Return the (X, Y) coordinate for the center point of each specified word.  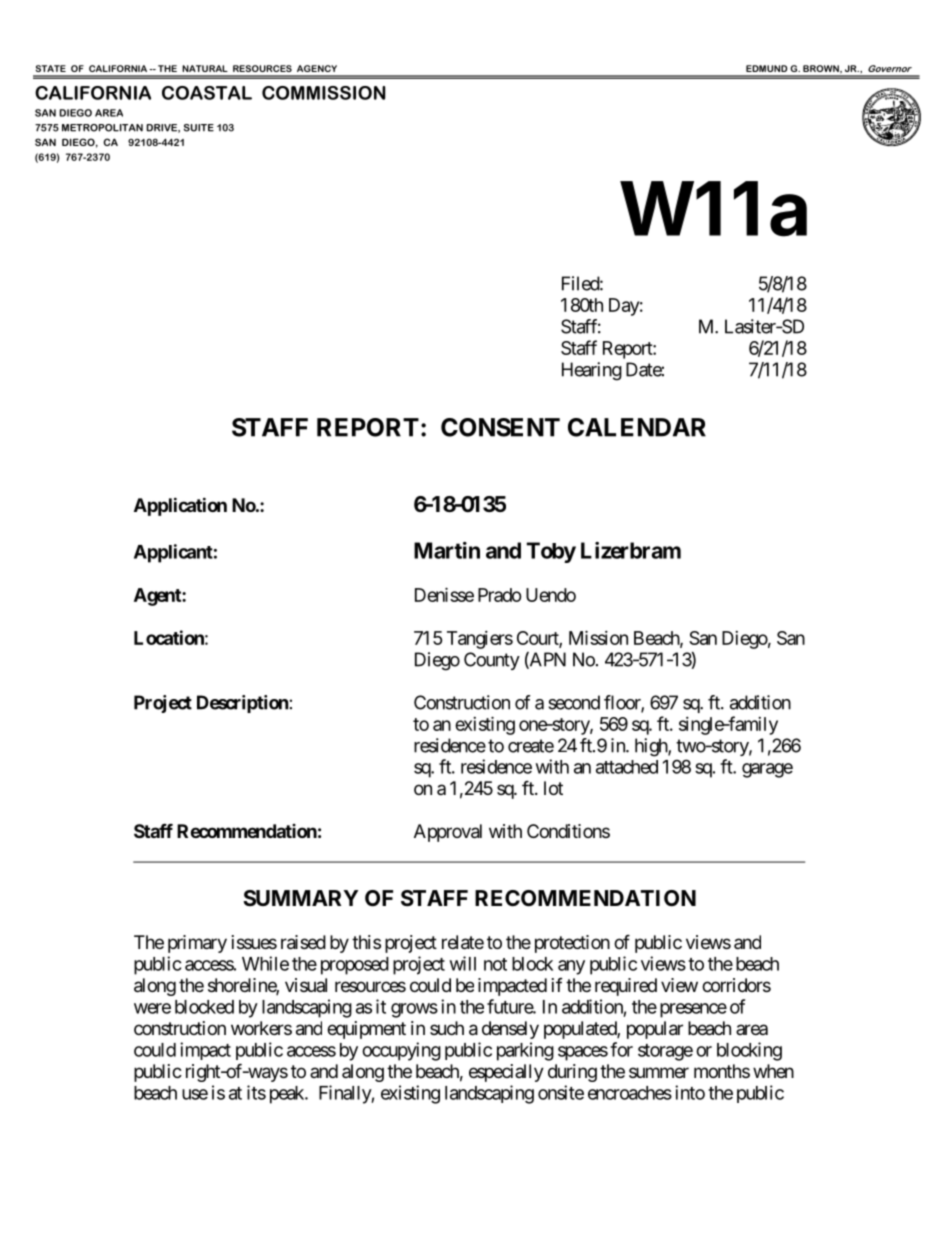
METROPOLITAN (102, 128)
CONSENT (500, 427)
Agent (158, 597)
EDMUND (766, 68)
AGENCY (317, 68)
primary (197, 944)
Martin (447, 550)
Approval (448, 833)
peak (288, 1095)
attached (627, 767)
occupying (401, 1051)
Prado (500, 595)
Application (180, 506)
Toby (551, 552)
